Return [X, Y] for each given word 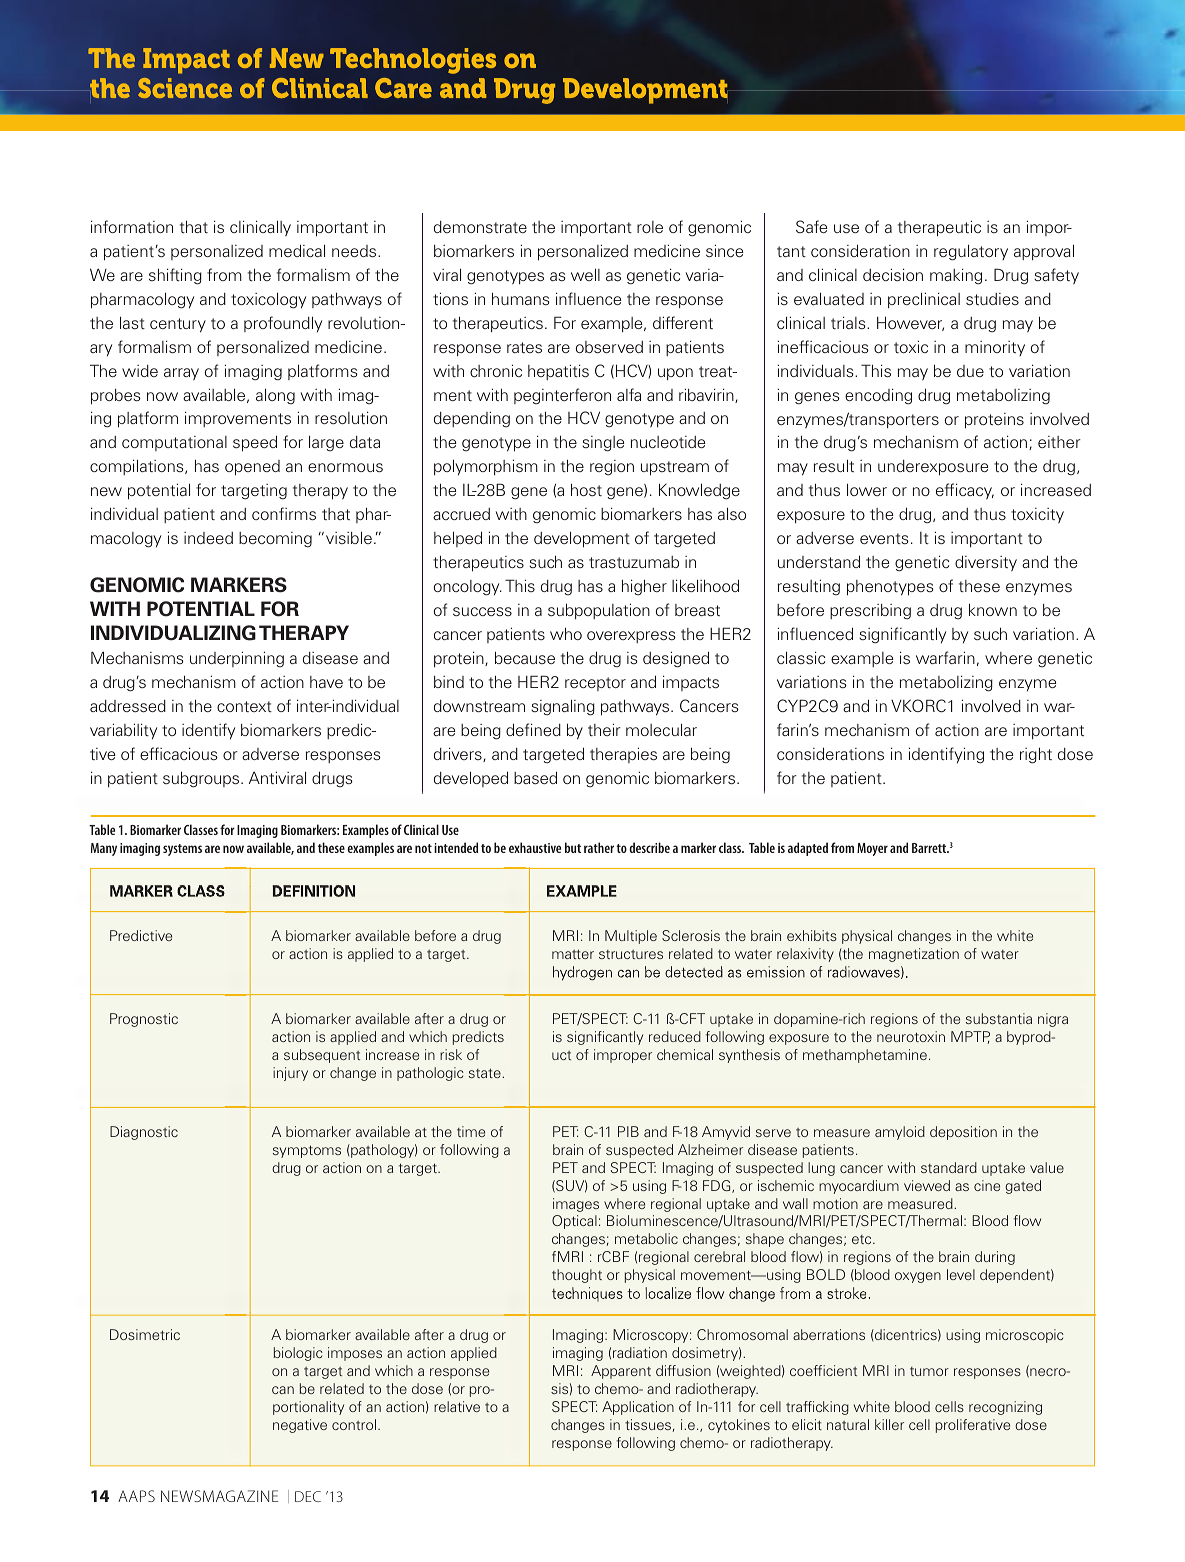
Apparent [621, 1372]
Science [185, 88]
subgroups [202, 779]
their [604, 729]
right [1036, 756]
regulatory [971, 253]
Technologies [413, 61]
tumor [929, 1371]
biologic [298, 1354]
